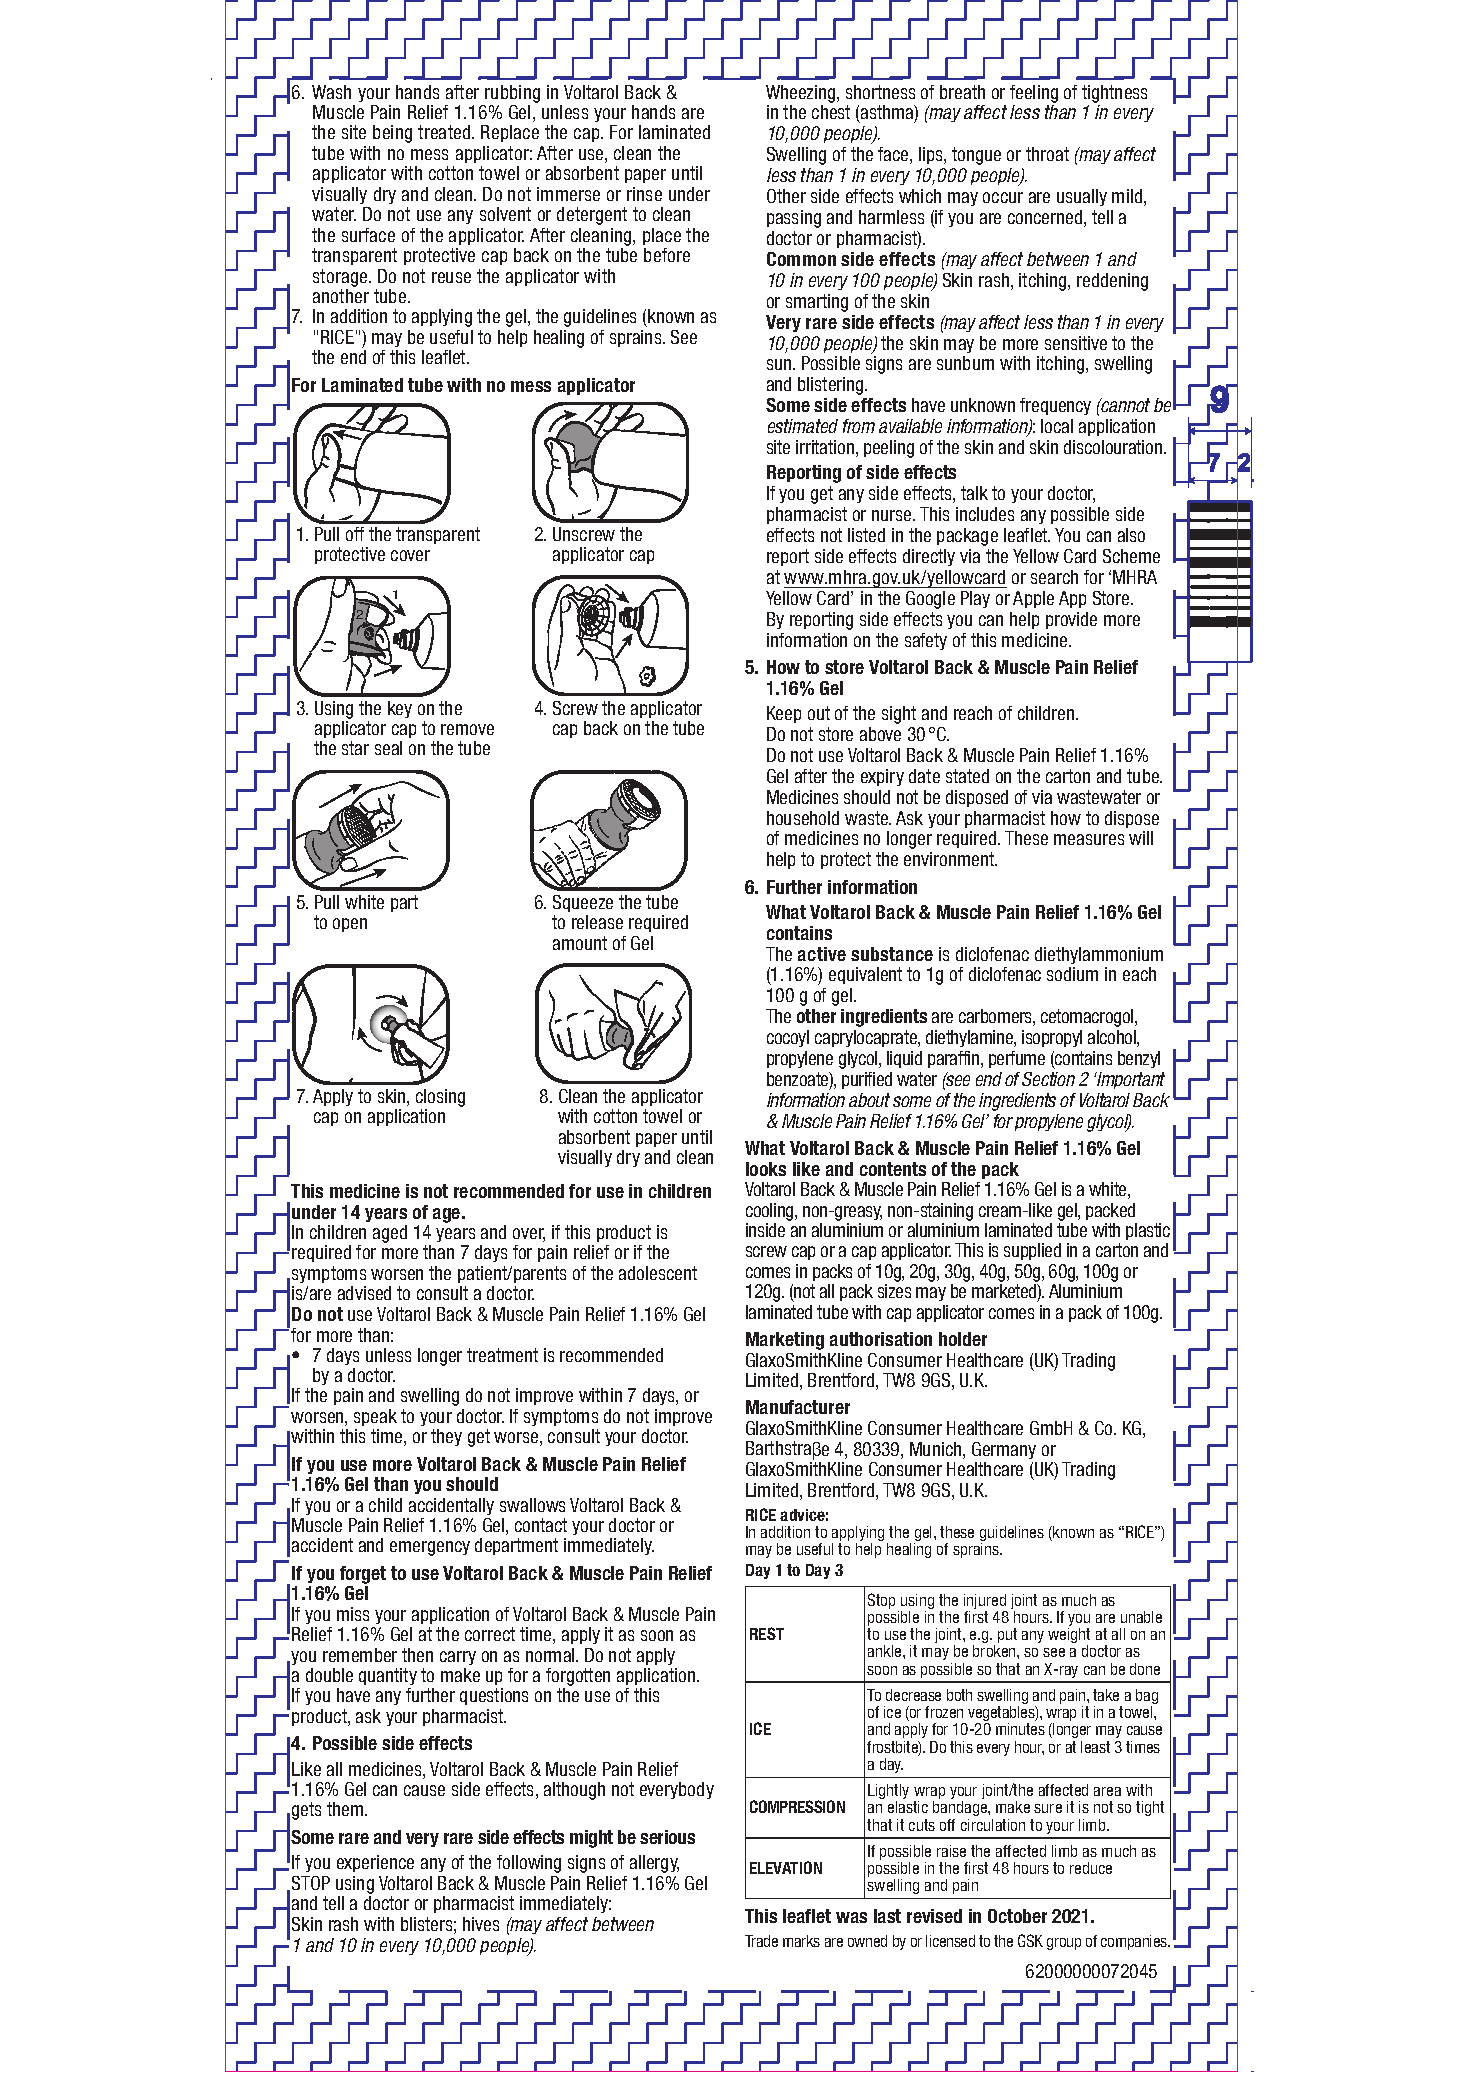 The width and height of the image is (1465, 2073). What do you see at coordinates (1052, 1038) in the image?
I see `isopropyl` at bounding box center [1052, 1038].
